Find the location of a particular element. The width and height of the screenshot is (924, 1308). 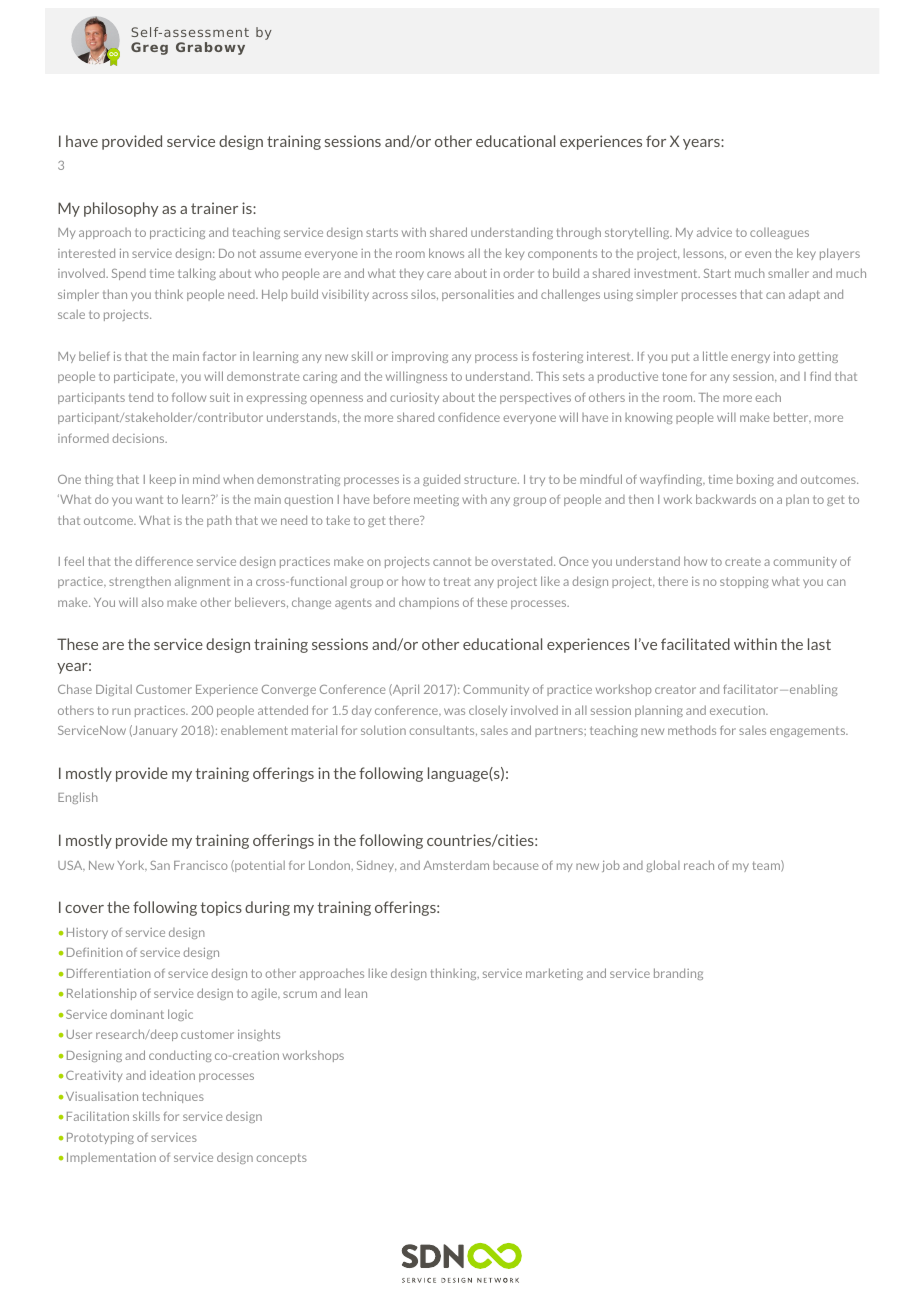

branding is located at coordinates (678, 974).
